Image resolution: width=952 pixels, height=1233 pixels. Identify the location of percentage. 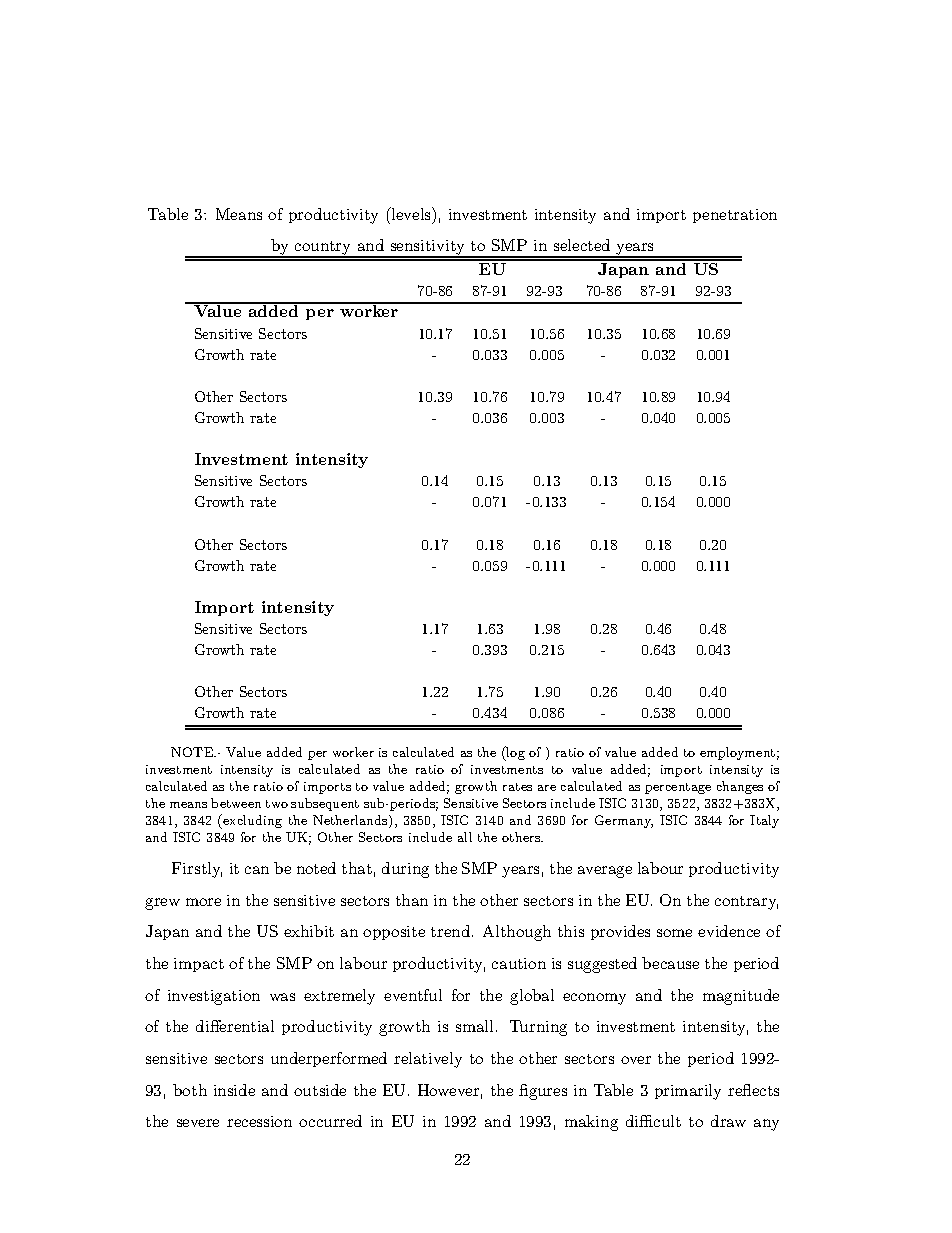
(678, 788).
